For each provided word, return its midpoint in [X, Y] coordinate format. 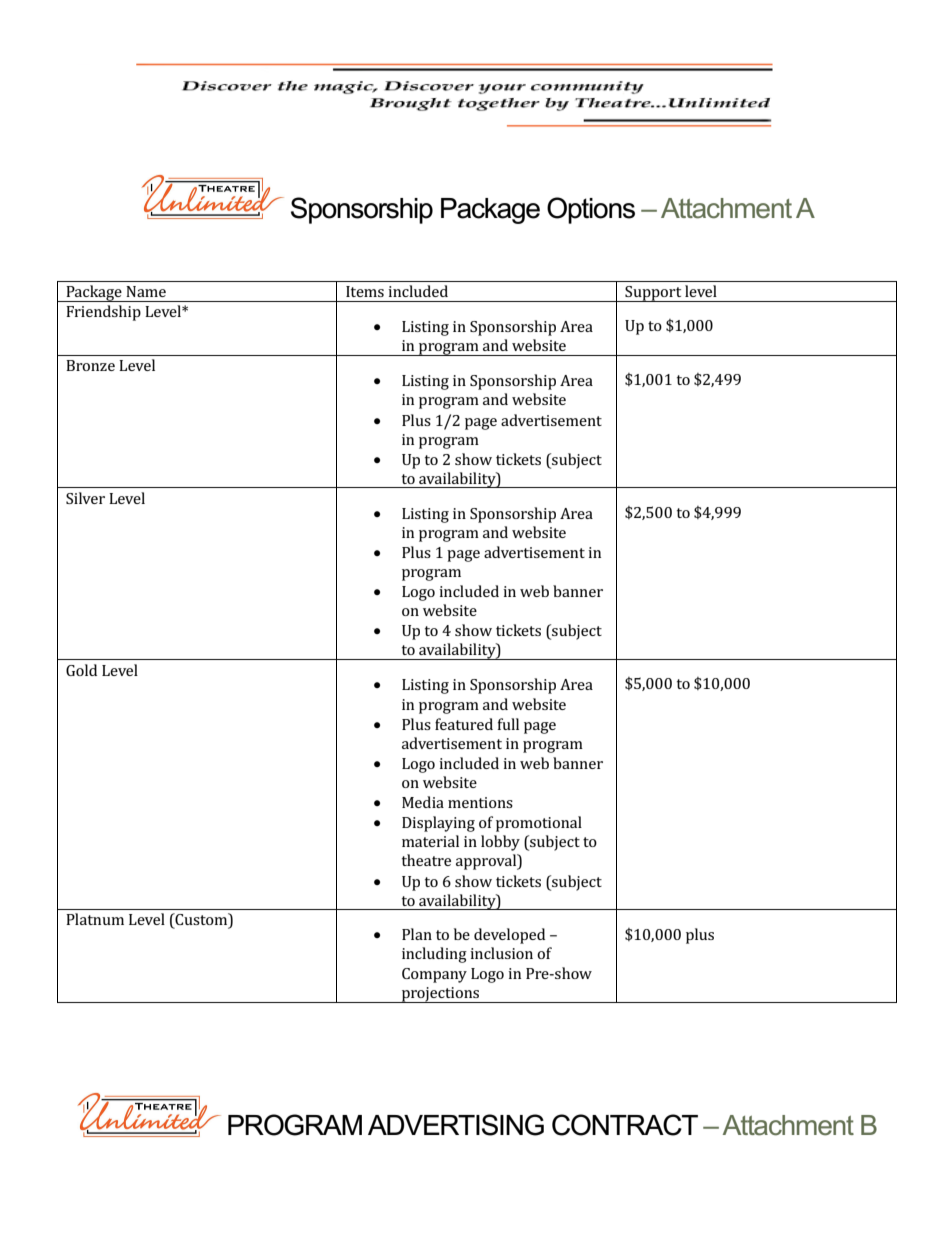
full [508, 724]
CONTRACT [625, 1125]
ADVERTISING [456, 1125]
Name [146, 291]
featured [464, 724]
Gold [81, 670]
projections [440, 995]
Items [365, 291]
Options [591, 210]
